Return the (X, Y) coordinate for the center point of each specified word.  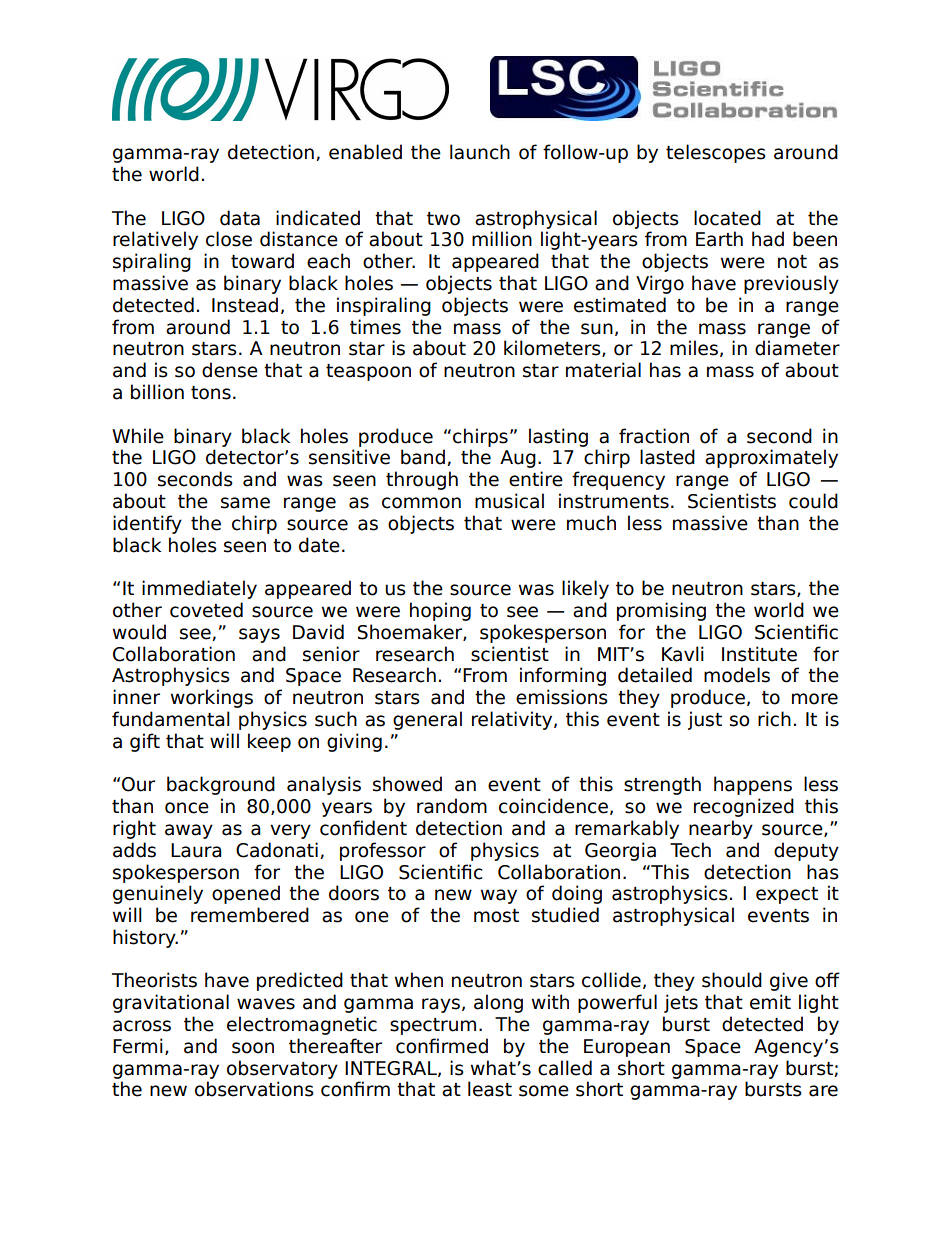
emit (770, 1002)
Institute (759, 654)
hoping (440, 611)
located (727, 218)
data (240, 218)
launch (480, 152)
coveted (206, 610)
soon (253, 1048)
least (490, 1089)
